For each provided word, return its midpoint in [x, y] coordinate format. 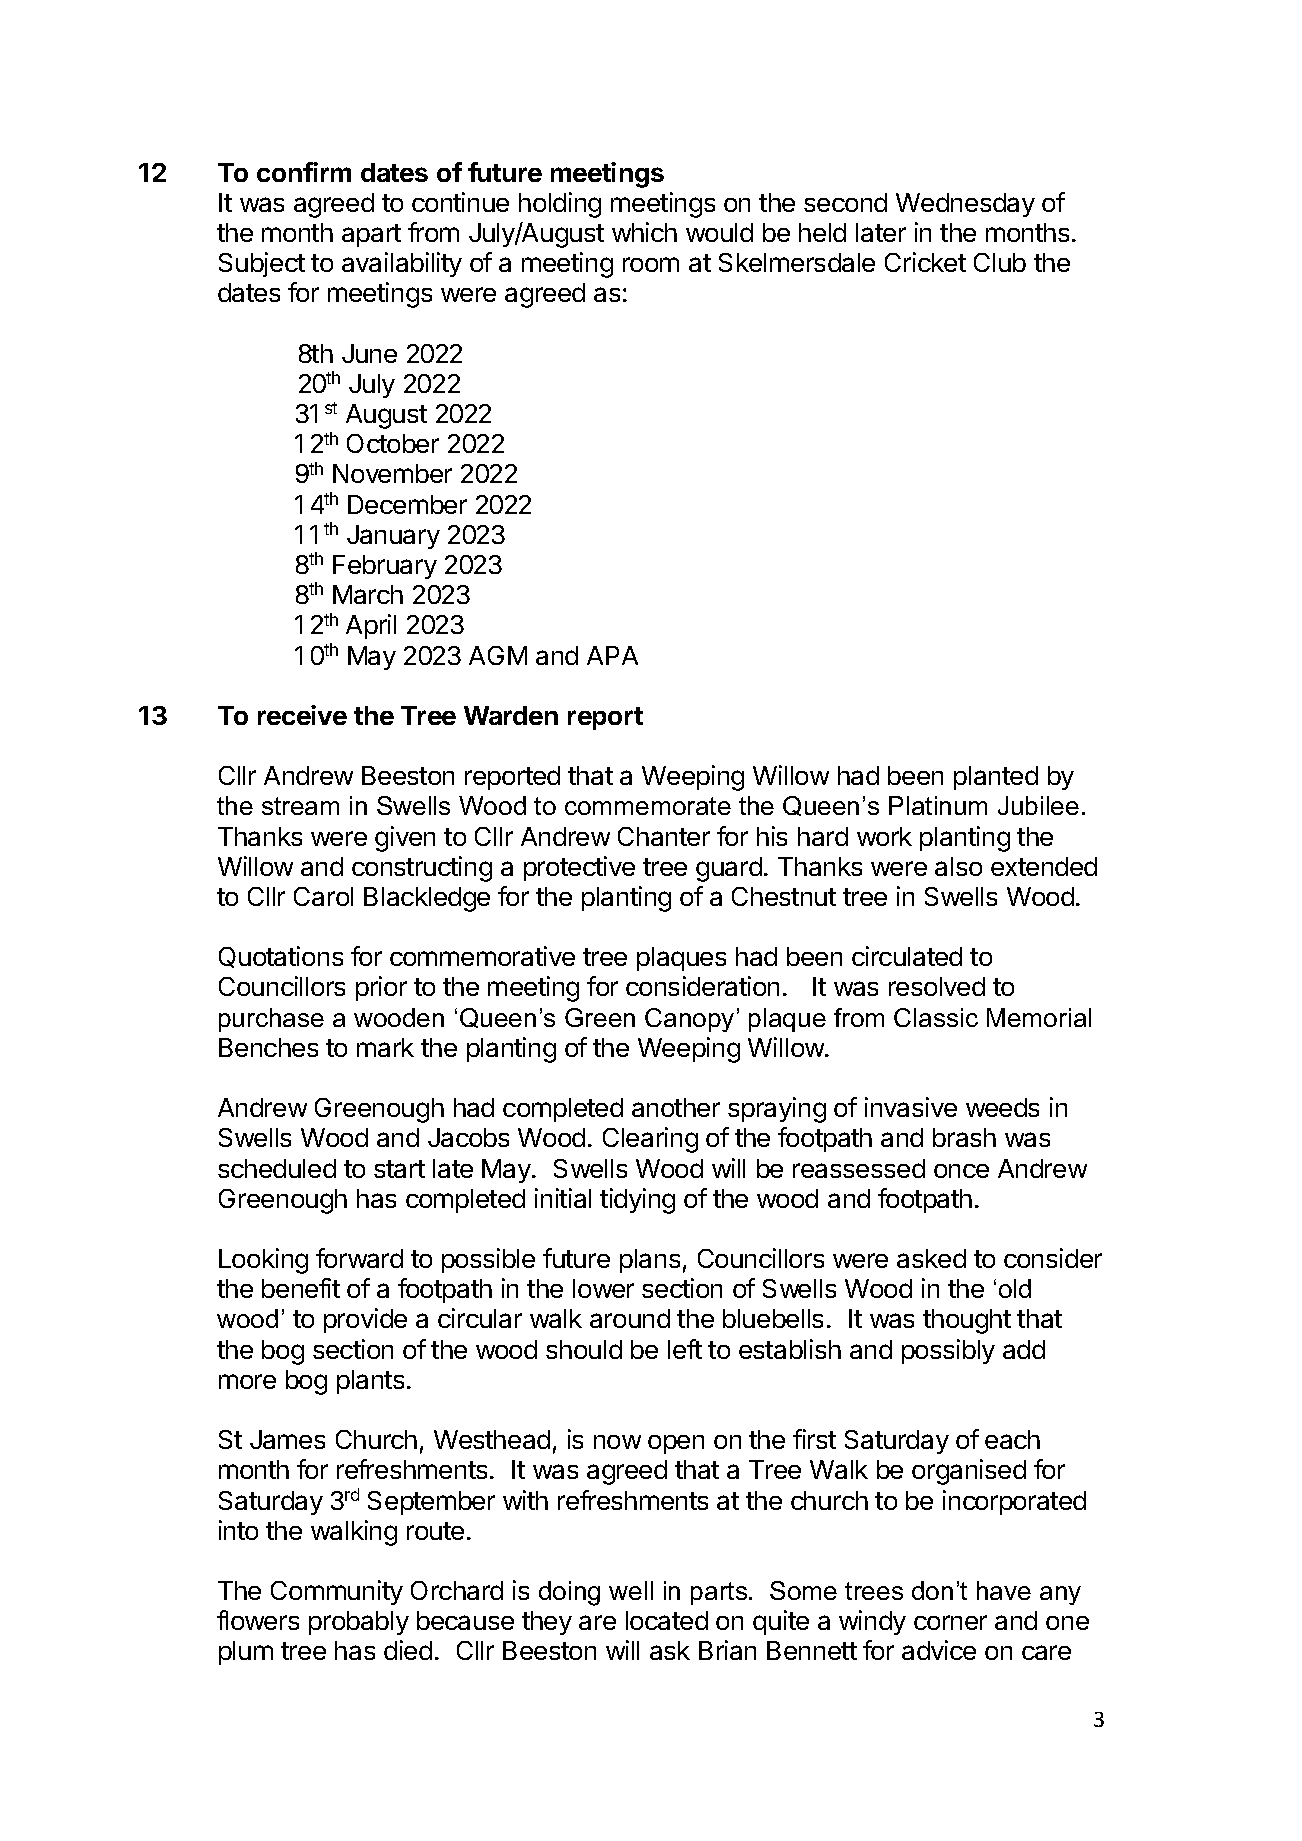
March [368, 594]
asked [931, 1258]
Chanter [664, 836]
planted [996, 778]
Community [337, 1592]
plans [650, 1261]
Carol [323, 896]
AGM [498, 655]
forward [359, 1258]
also [958, 866]
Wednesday [965, 205]
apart [371, 235]
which [644, 232]
